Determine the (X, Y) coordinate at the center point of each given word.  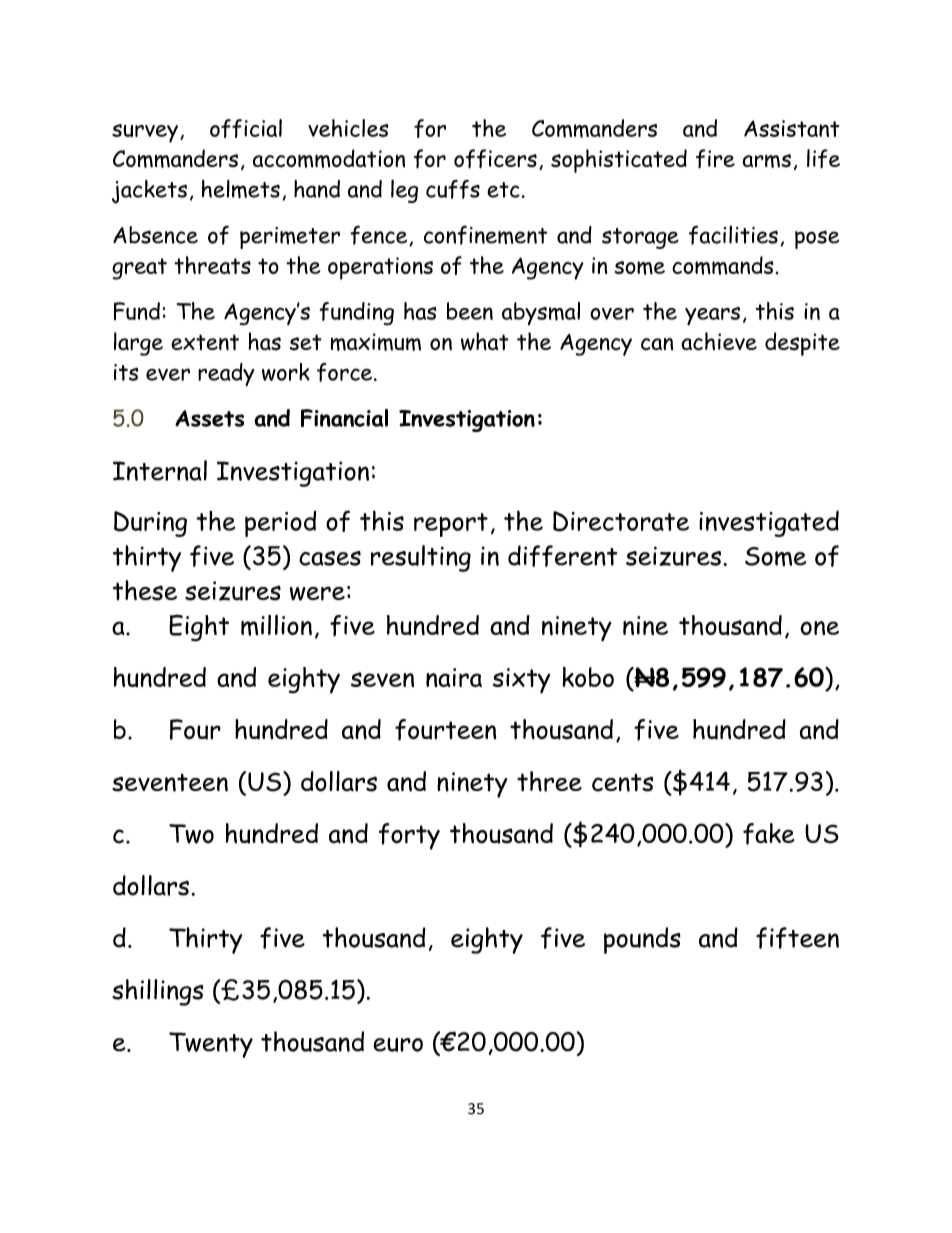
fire (715, 159)
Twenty (211, 1045)
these (145, 590)
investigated (769, 523)
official (246, 128)
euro (398, 1045)
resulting (421, 558)
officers (495, 159)
